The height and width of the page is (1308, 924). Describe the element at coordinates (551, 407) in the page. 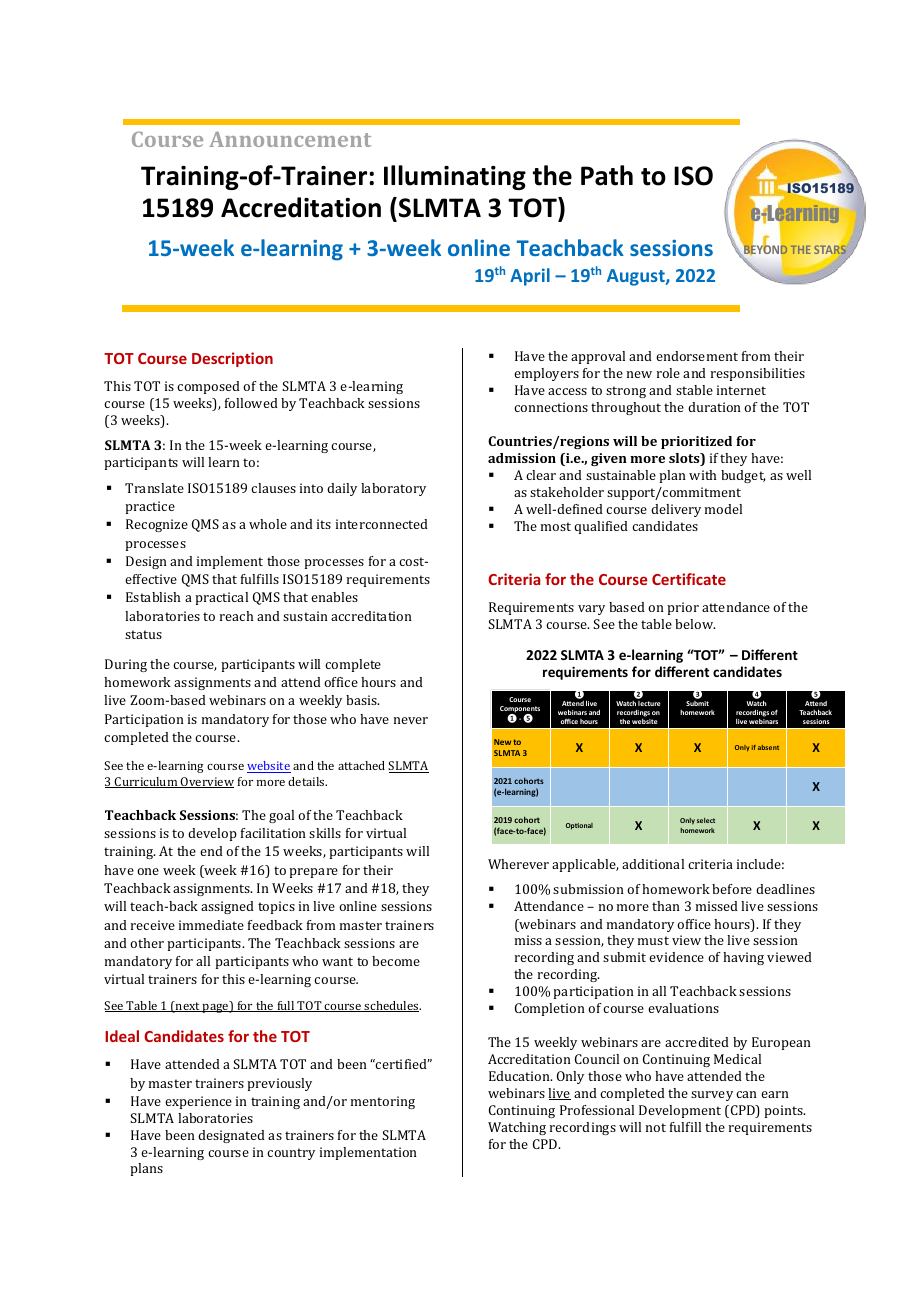

I see `connections` at that location.
